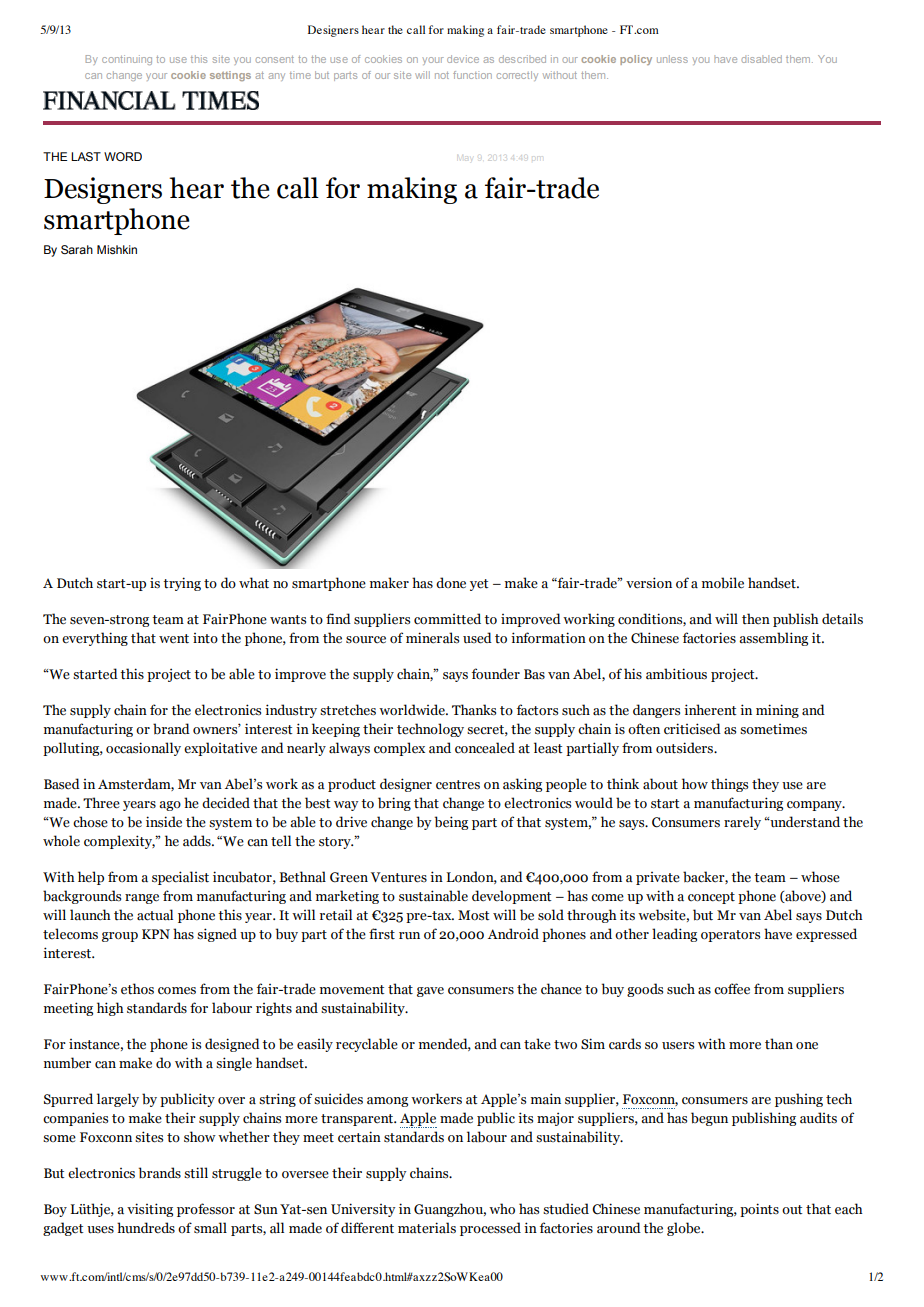 Image resolution: width=924 pixels, height=1307 pixels. Describe the element at coordinates (442, 75) in the image. I see `not` at that location.
